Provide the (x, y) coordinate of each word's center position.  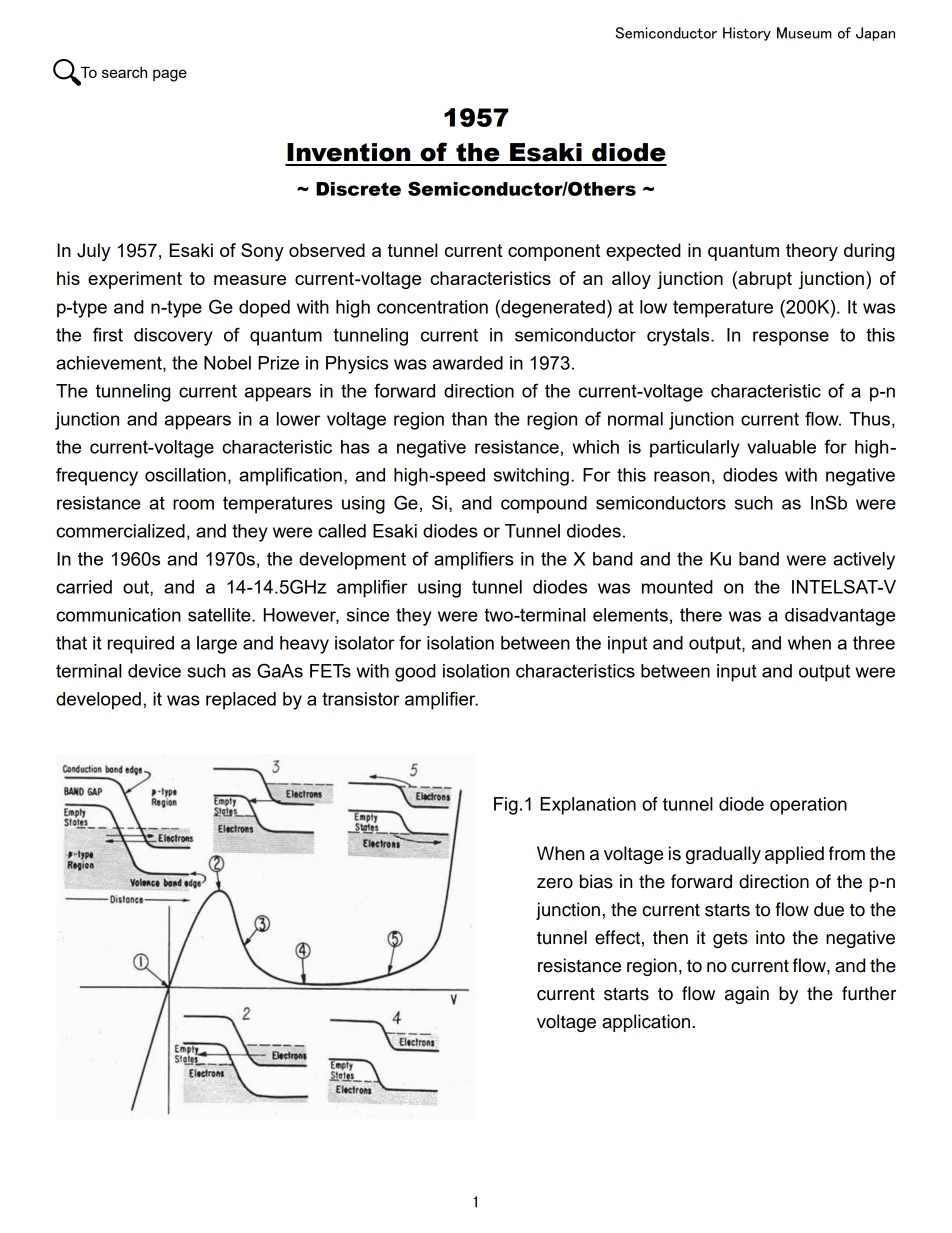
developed (98, 701)
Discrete (358, 189)
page (170, 75)
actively (864, 561)
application (647, 1023)
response (791, 338)
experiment (135, 280)
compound (544, 505)
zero (555, 883)
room (193, 504)
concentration (432, 307)
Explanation (588, 806)
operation (808, 806)
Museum (804, 33)
